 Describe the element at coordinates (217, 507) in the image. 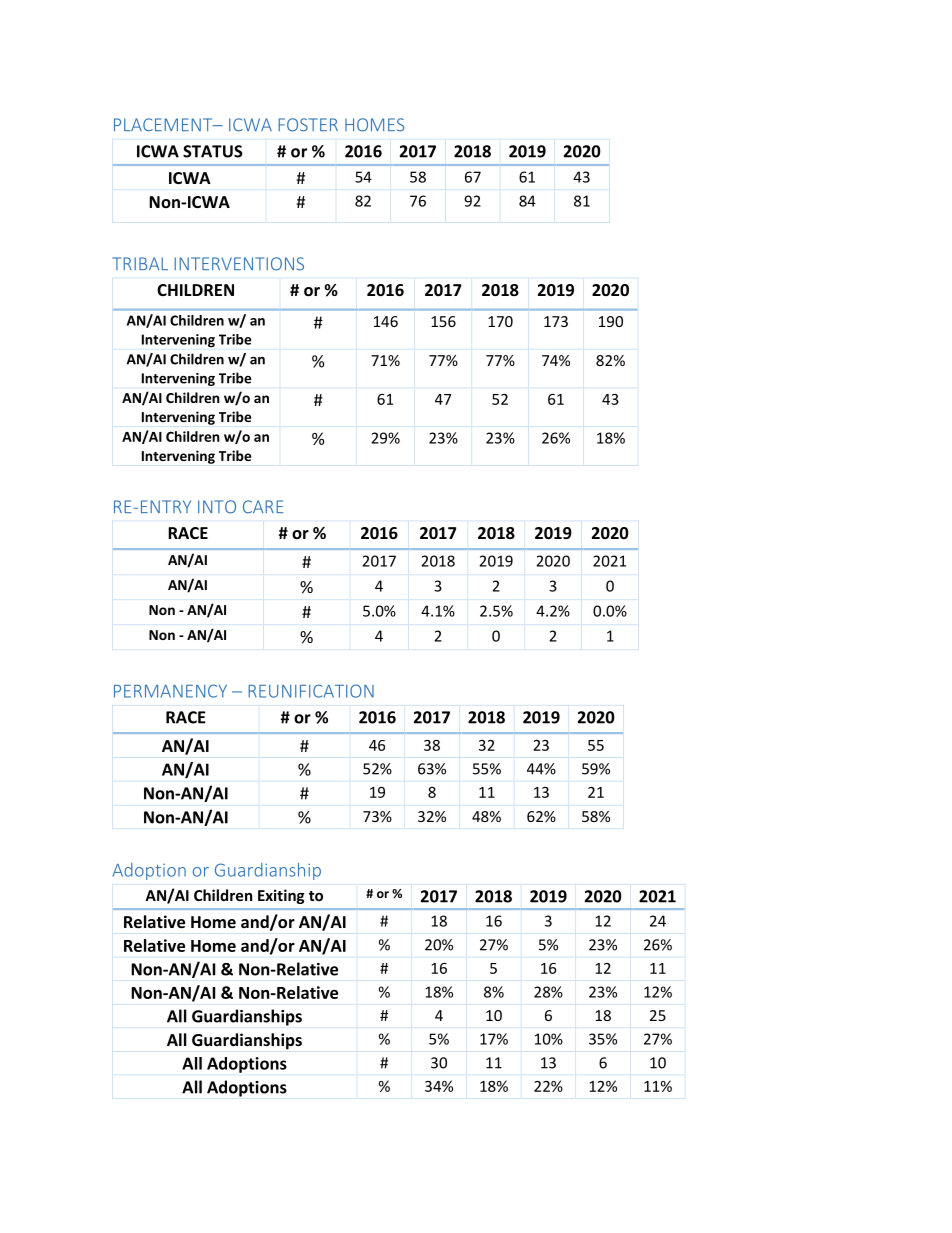

I see `INTO` at that location.
